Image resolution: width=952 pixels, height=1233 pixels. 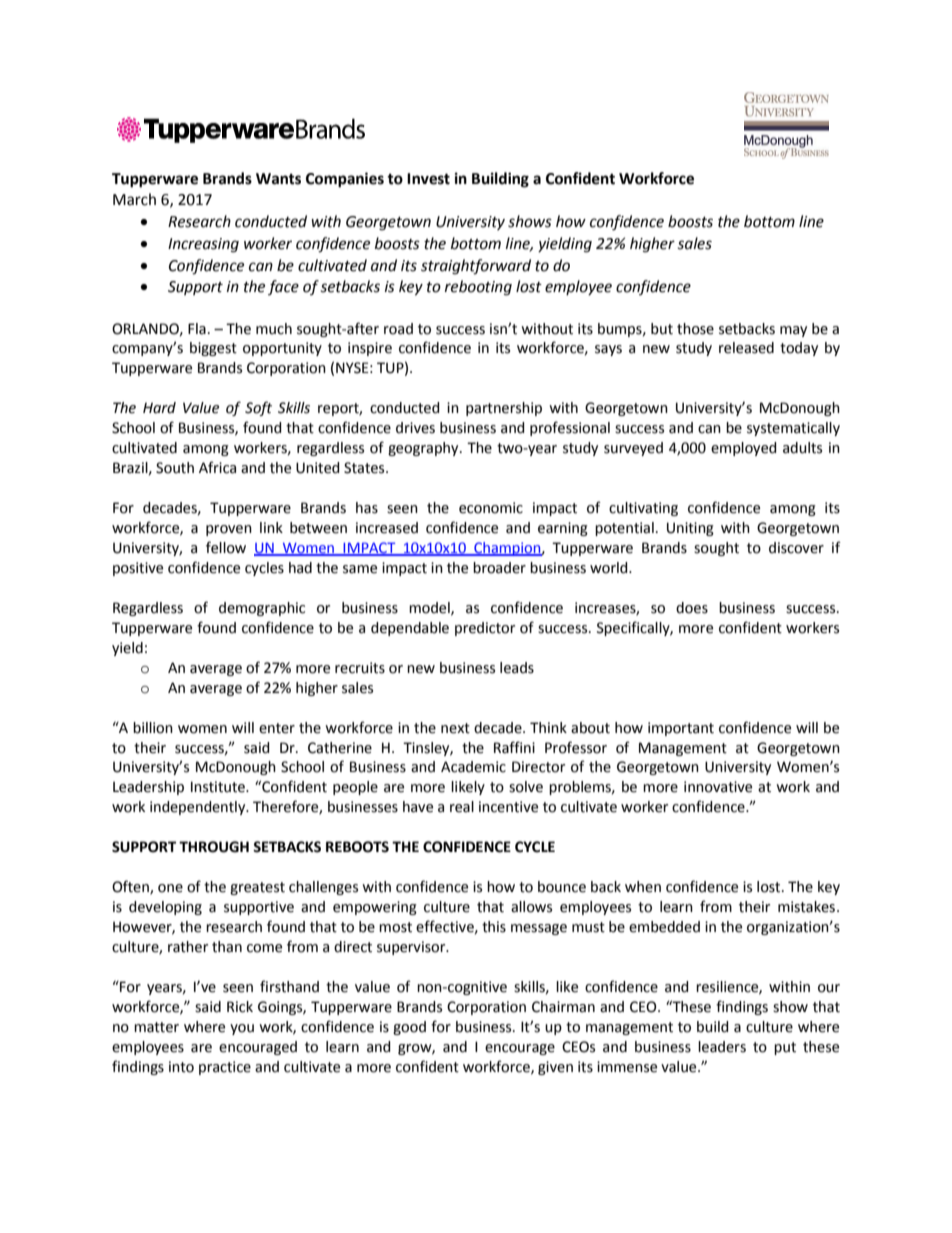 What do you see at coordinates (485, 629) in the document?
I see `predictor` at bounding box center [485, 629].
